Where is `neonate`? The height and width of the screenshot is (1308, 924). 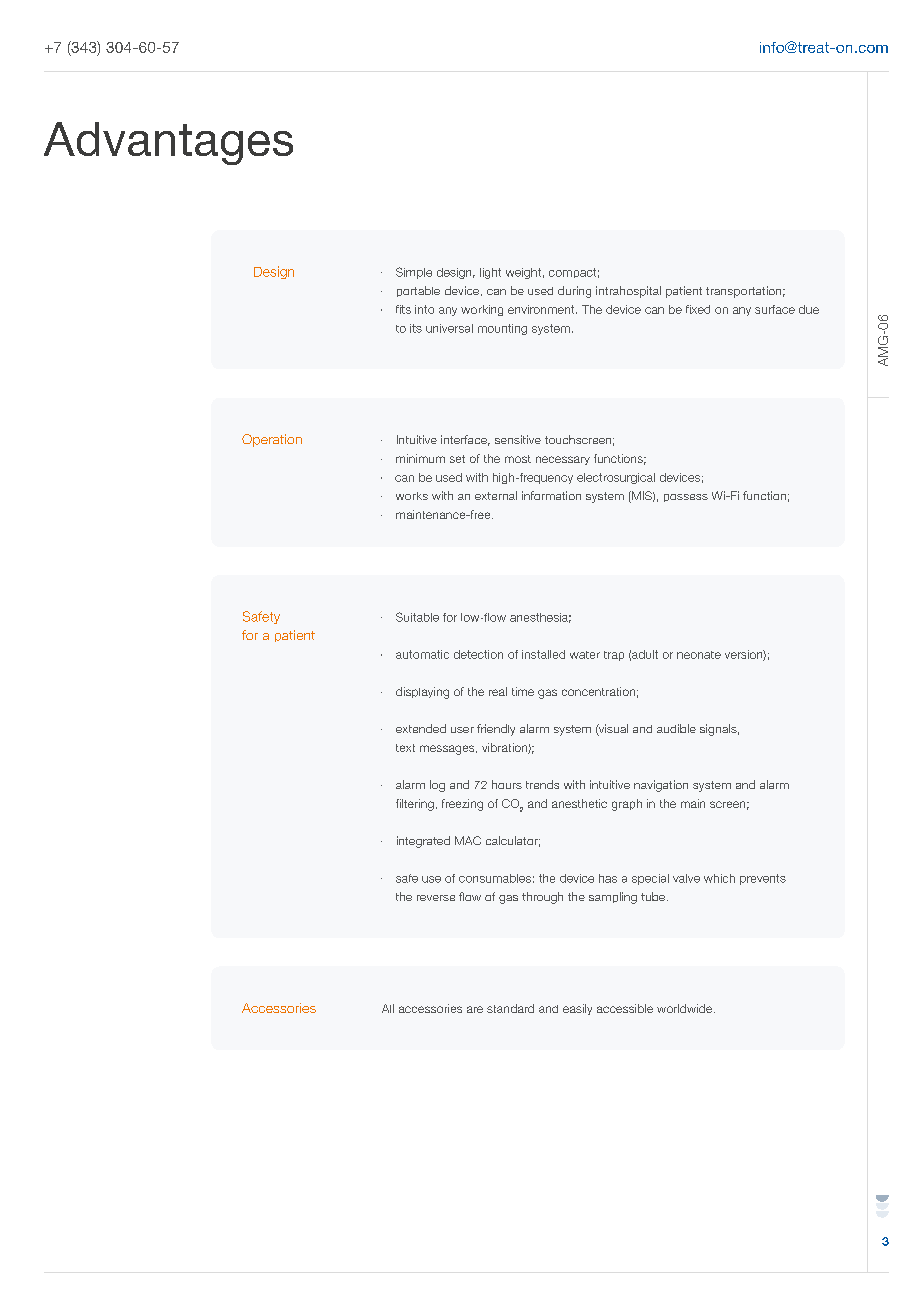 neonate is located at coordinates (699, 655).
